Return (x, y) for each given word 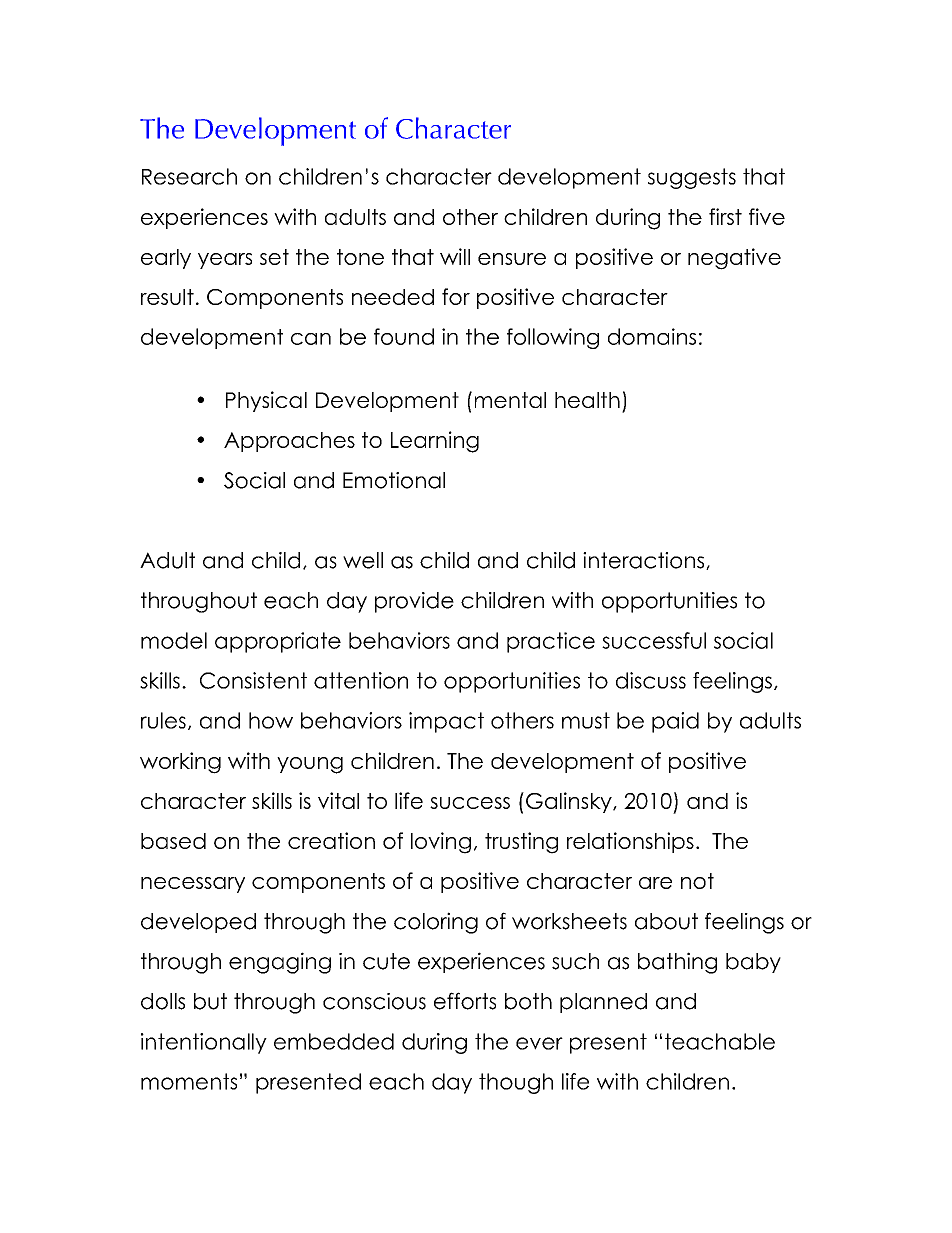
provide (414, 602)
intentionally (204, 1043)
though (516, 1083)
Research (189, 176)
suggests (692, 178)
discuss (651, 680)
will (455, 256)
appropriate (278, 642)
